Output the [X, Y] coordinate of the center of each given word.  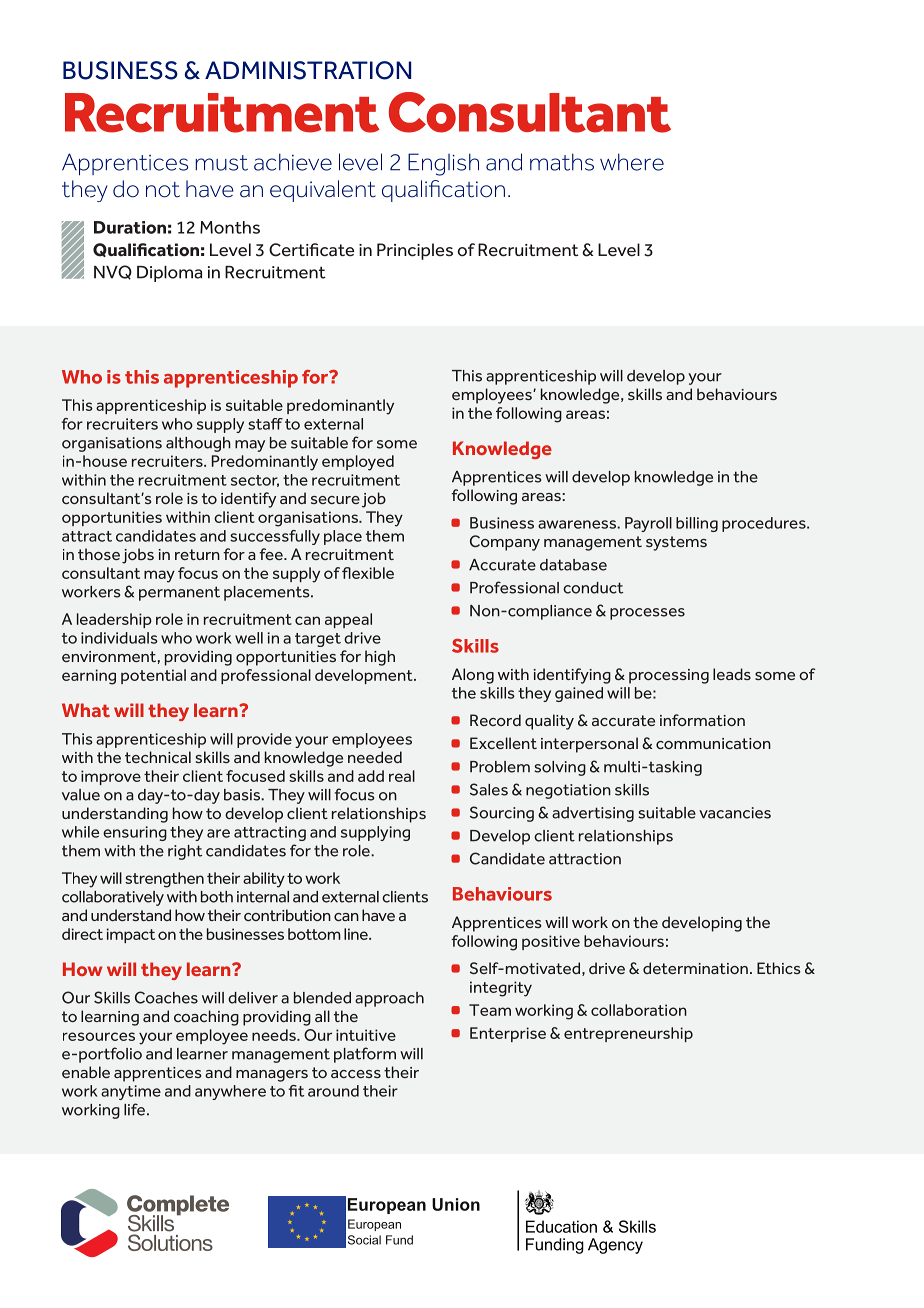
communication [713, 743]
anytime [131, 1092]
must [221, 163]
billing [697, 524]
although [198, 444]
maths [562, 162]
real [402, 776]
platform [365, 1055]
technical [158, 757]
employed [358, 463]
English [443, 164]
